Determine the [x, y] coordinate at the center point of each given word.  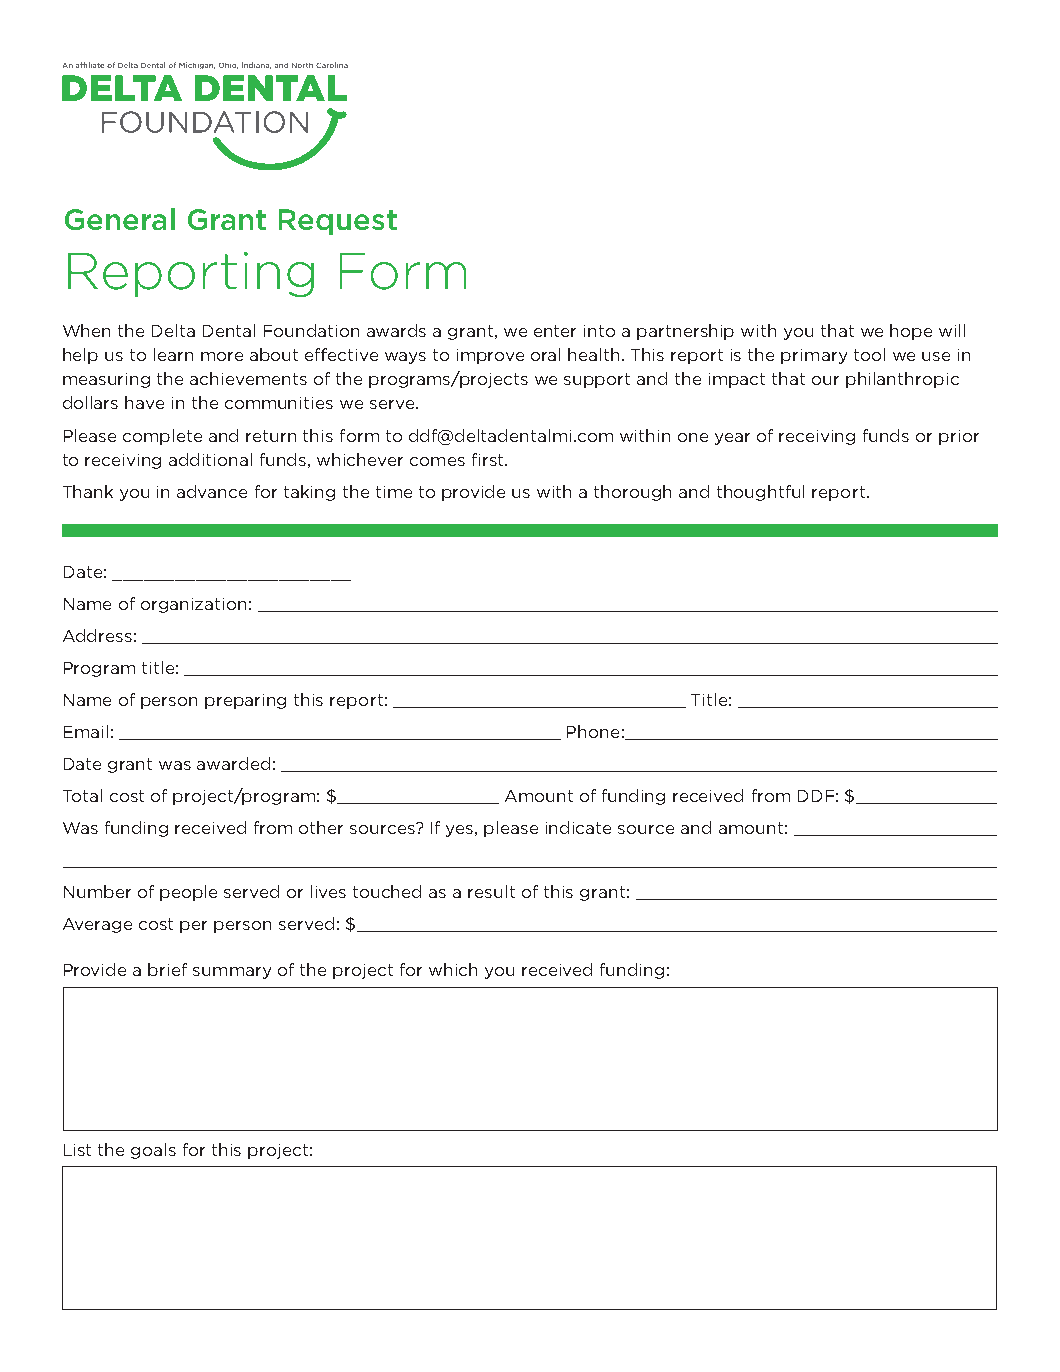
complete [162, 437]
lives [328, 891]
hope [911, 332]
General [120, 219]
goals [153, 1151]
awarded [233, 763]
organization [193, 605]
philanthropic [902, 380]
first [489, 459]
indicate [578, 827]
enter [555, 331]
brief [167, 969]
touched [387, 891]
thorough [632, 493]
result [491, 891]
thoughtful [760, 493]
